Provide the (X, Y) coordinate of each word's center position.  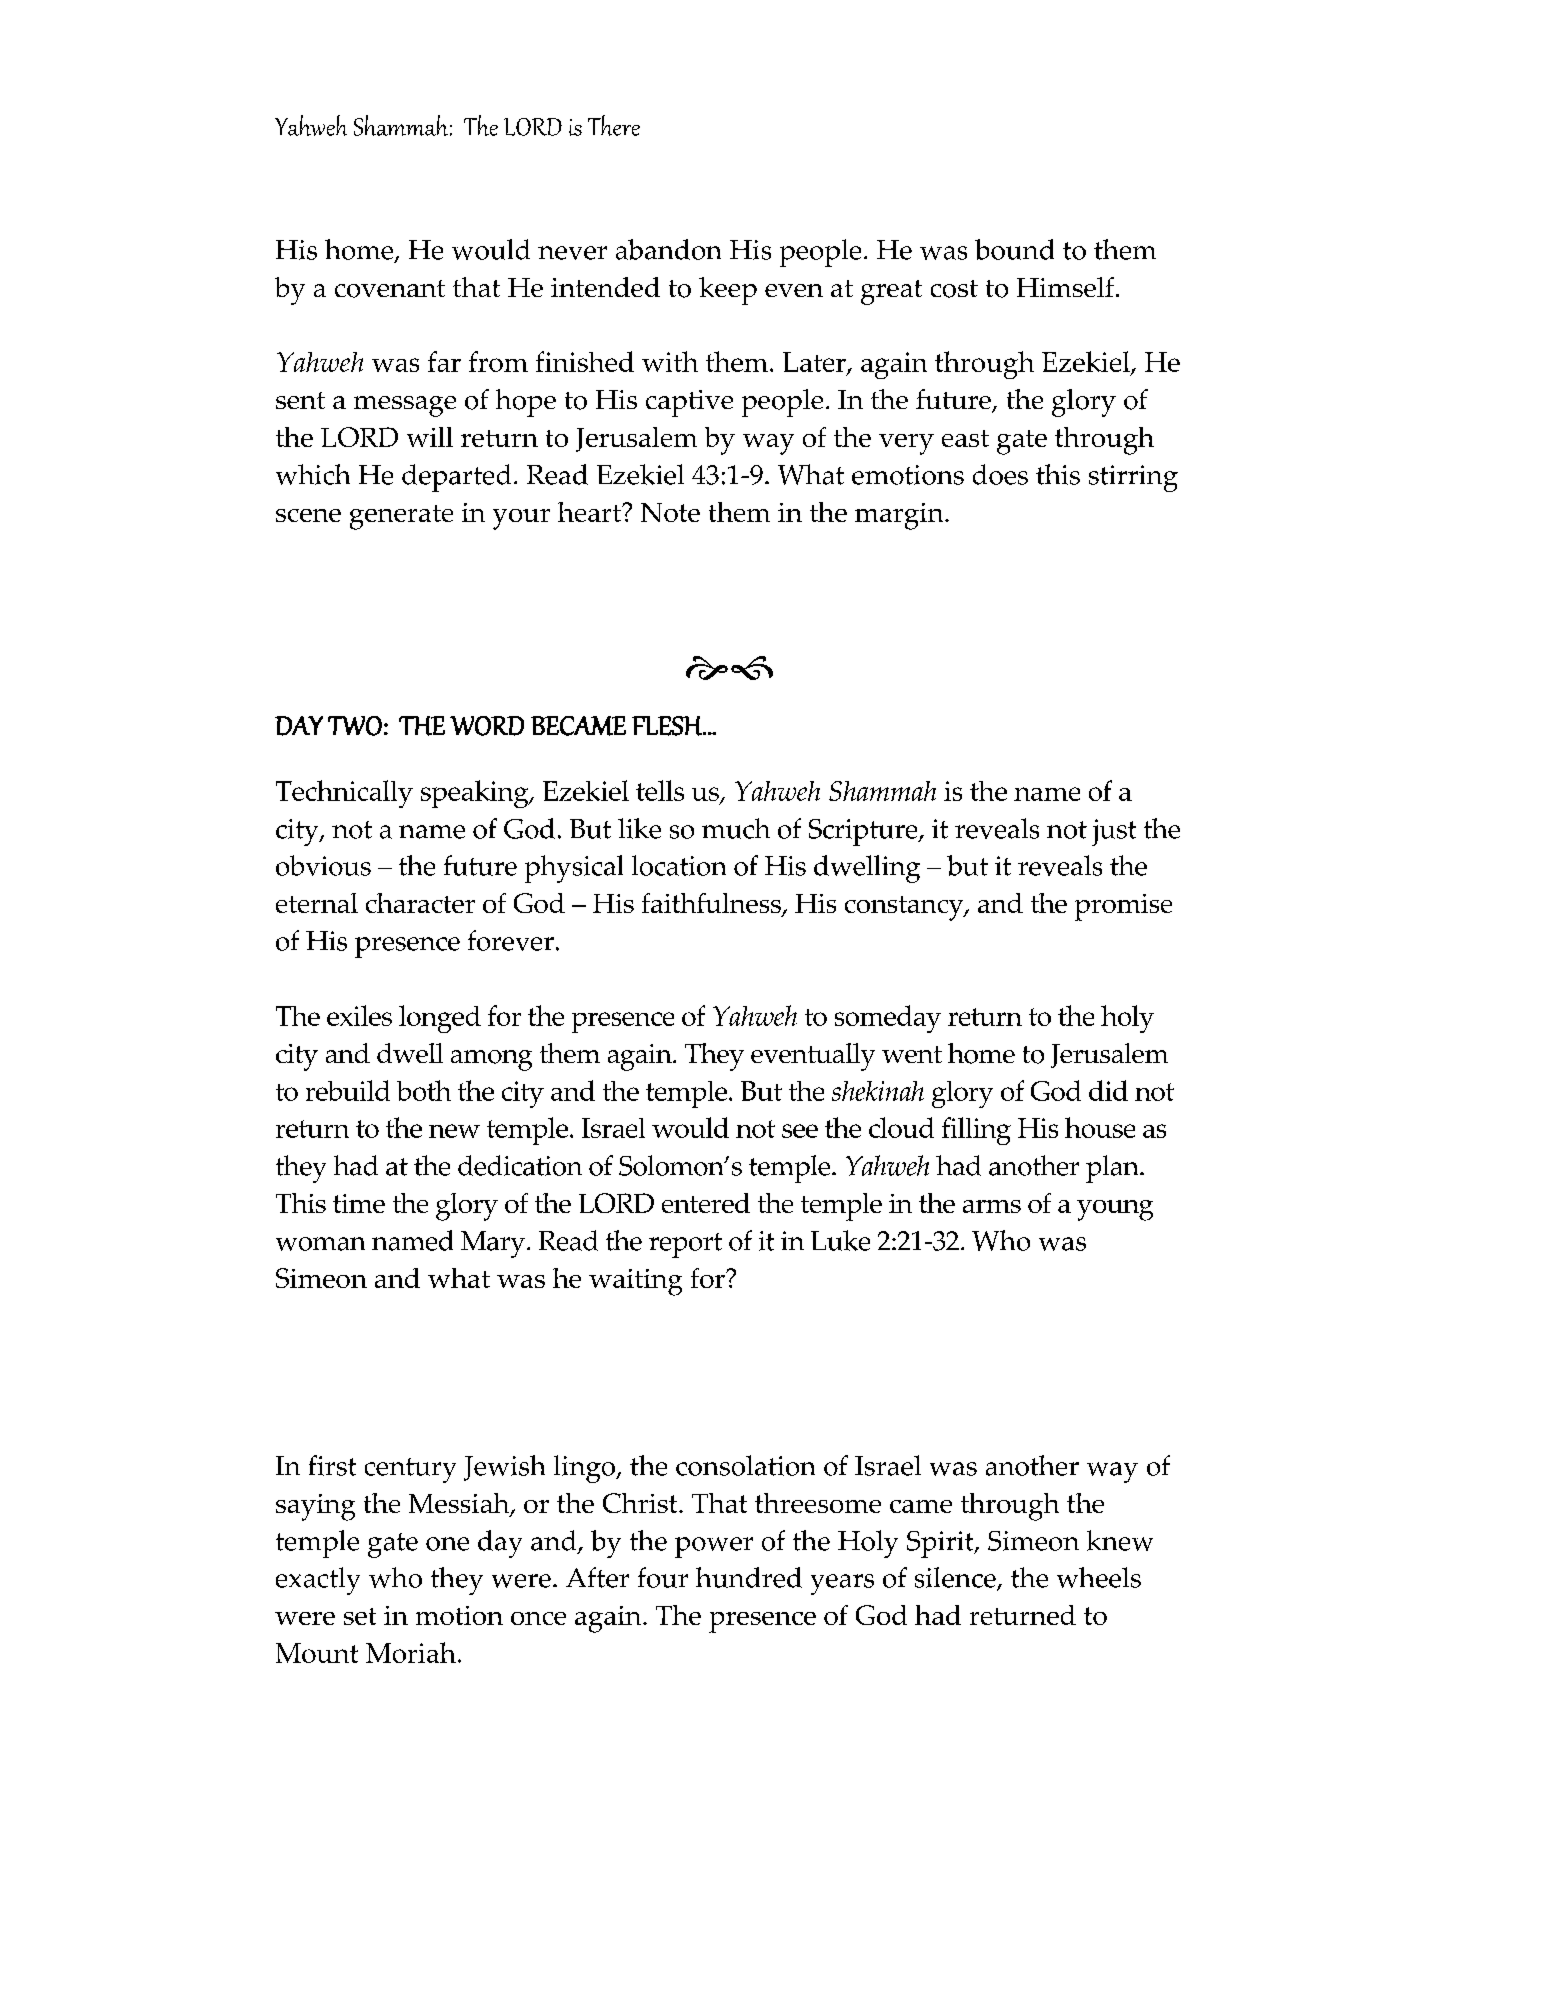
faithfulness (712, 904)
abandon (668, 249)
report (685, 1245)
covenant (390, 289)
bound (1014, 249)
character (420, 903)
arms (992, 1206)
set (360, 1616)
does (1000, 474)
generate (401, 517)
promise (1123, 907)
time (359, 1203)
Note (670, 512)
